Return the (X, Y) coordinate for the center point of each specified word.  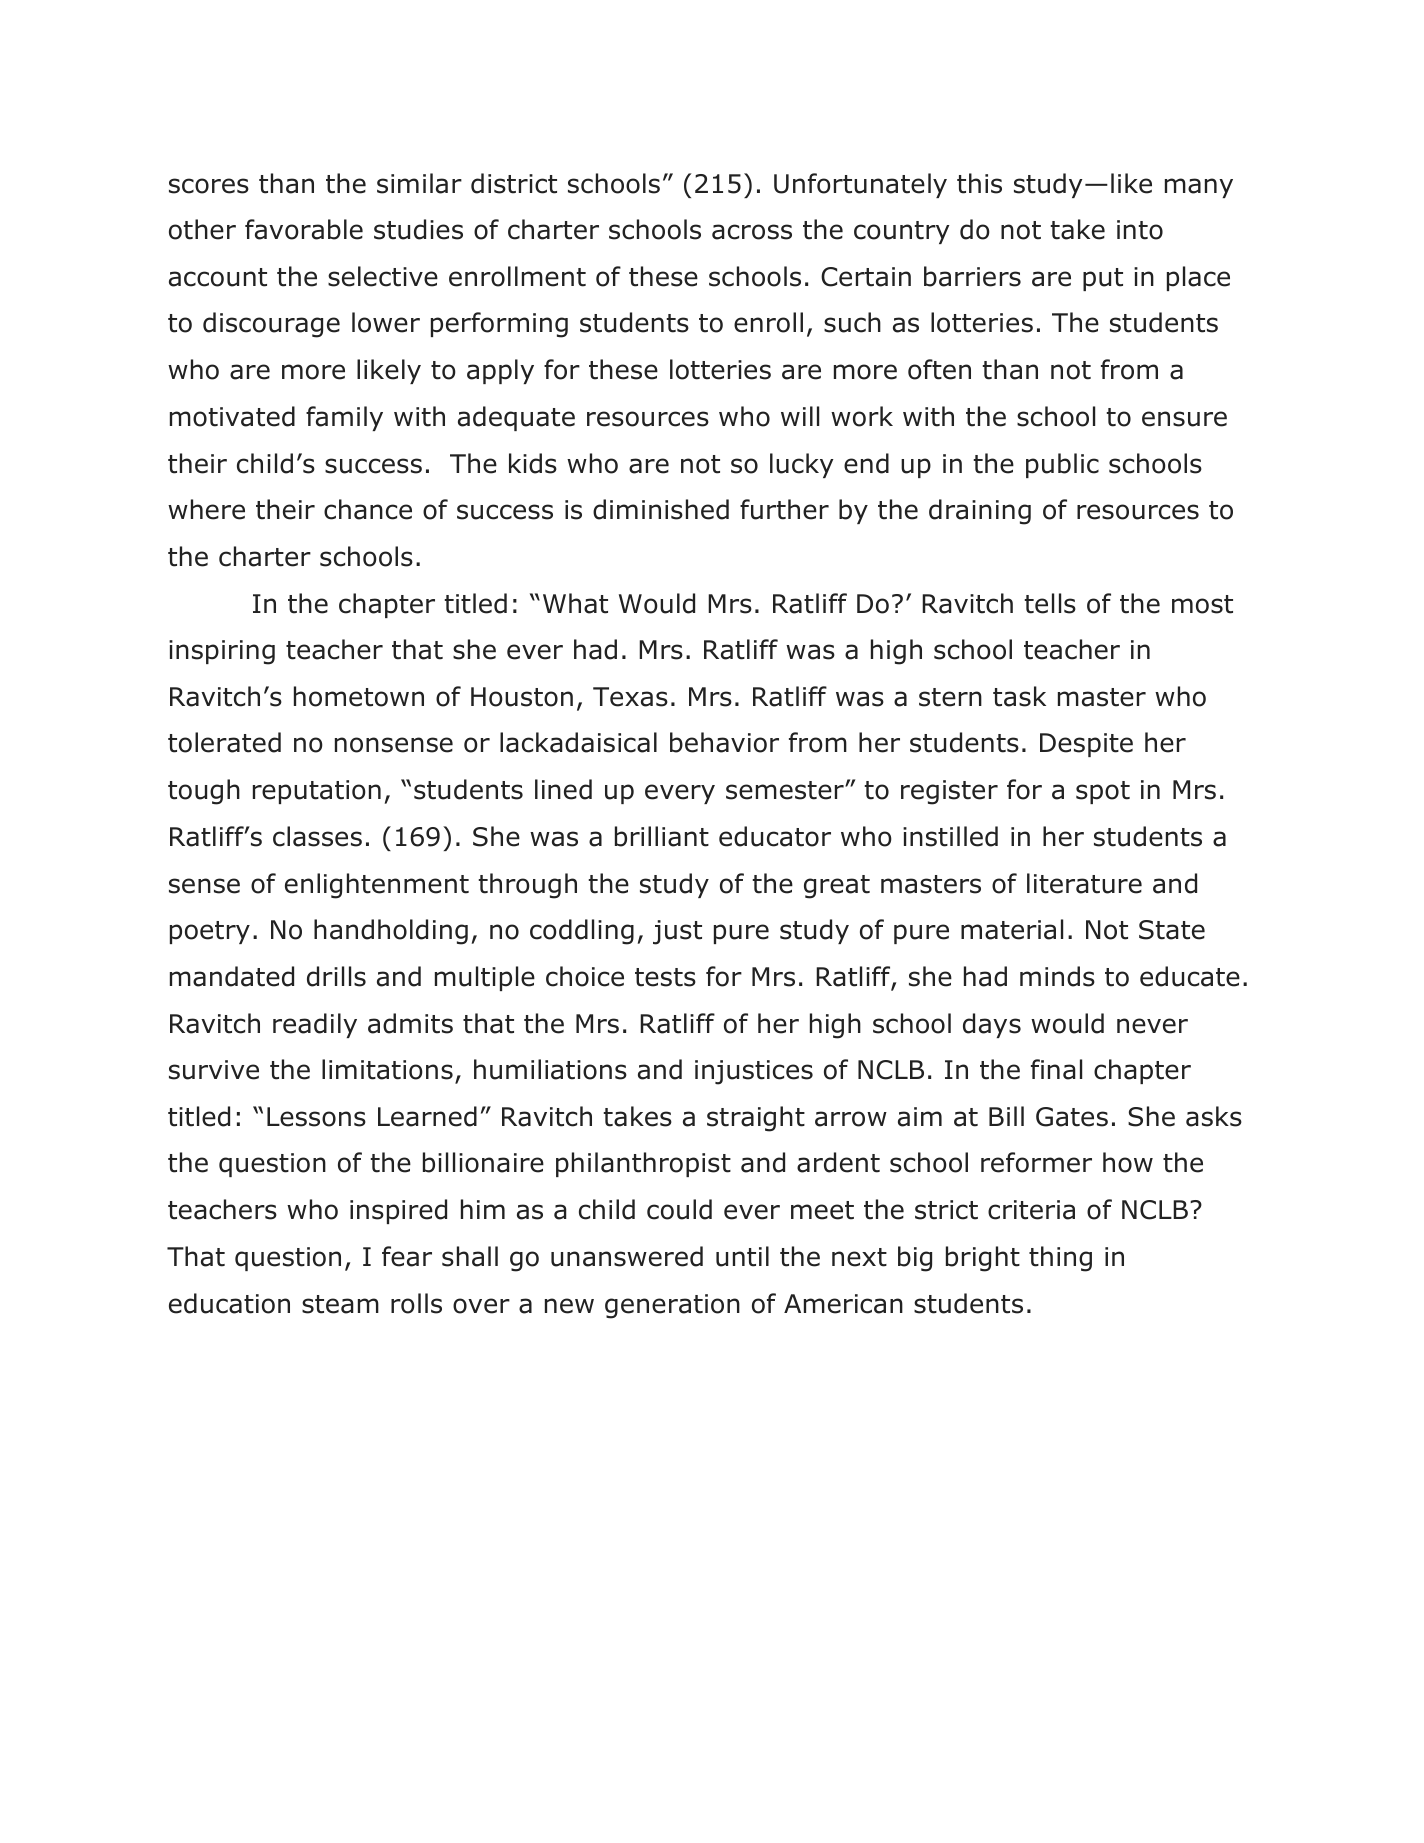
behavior (724, 742)
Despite (1086, 745)
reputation (317, 792)
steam (340, 1304)
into (1140, 230)
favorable (304, 229)
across (752, 232)
